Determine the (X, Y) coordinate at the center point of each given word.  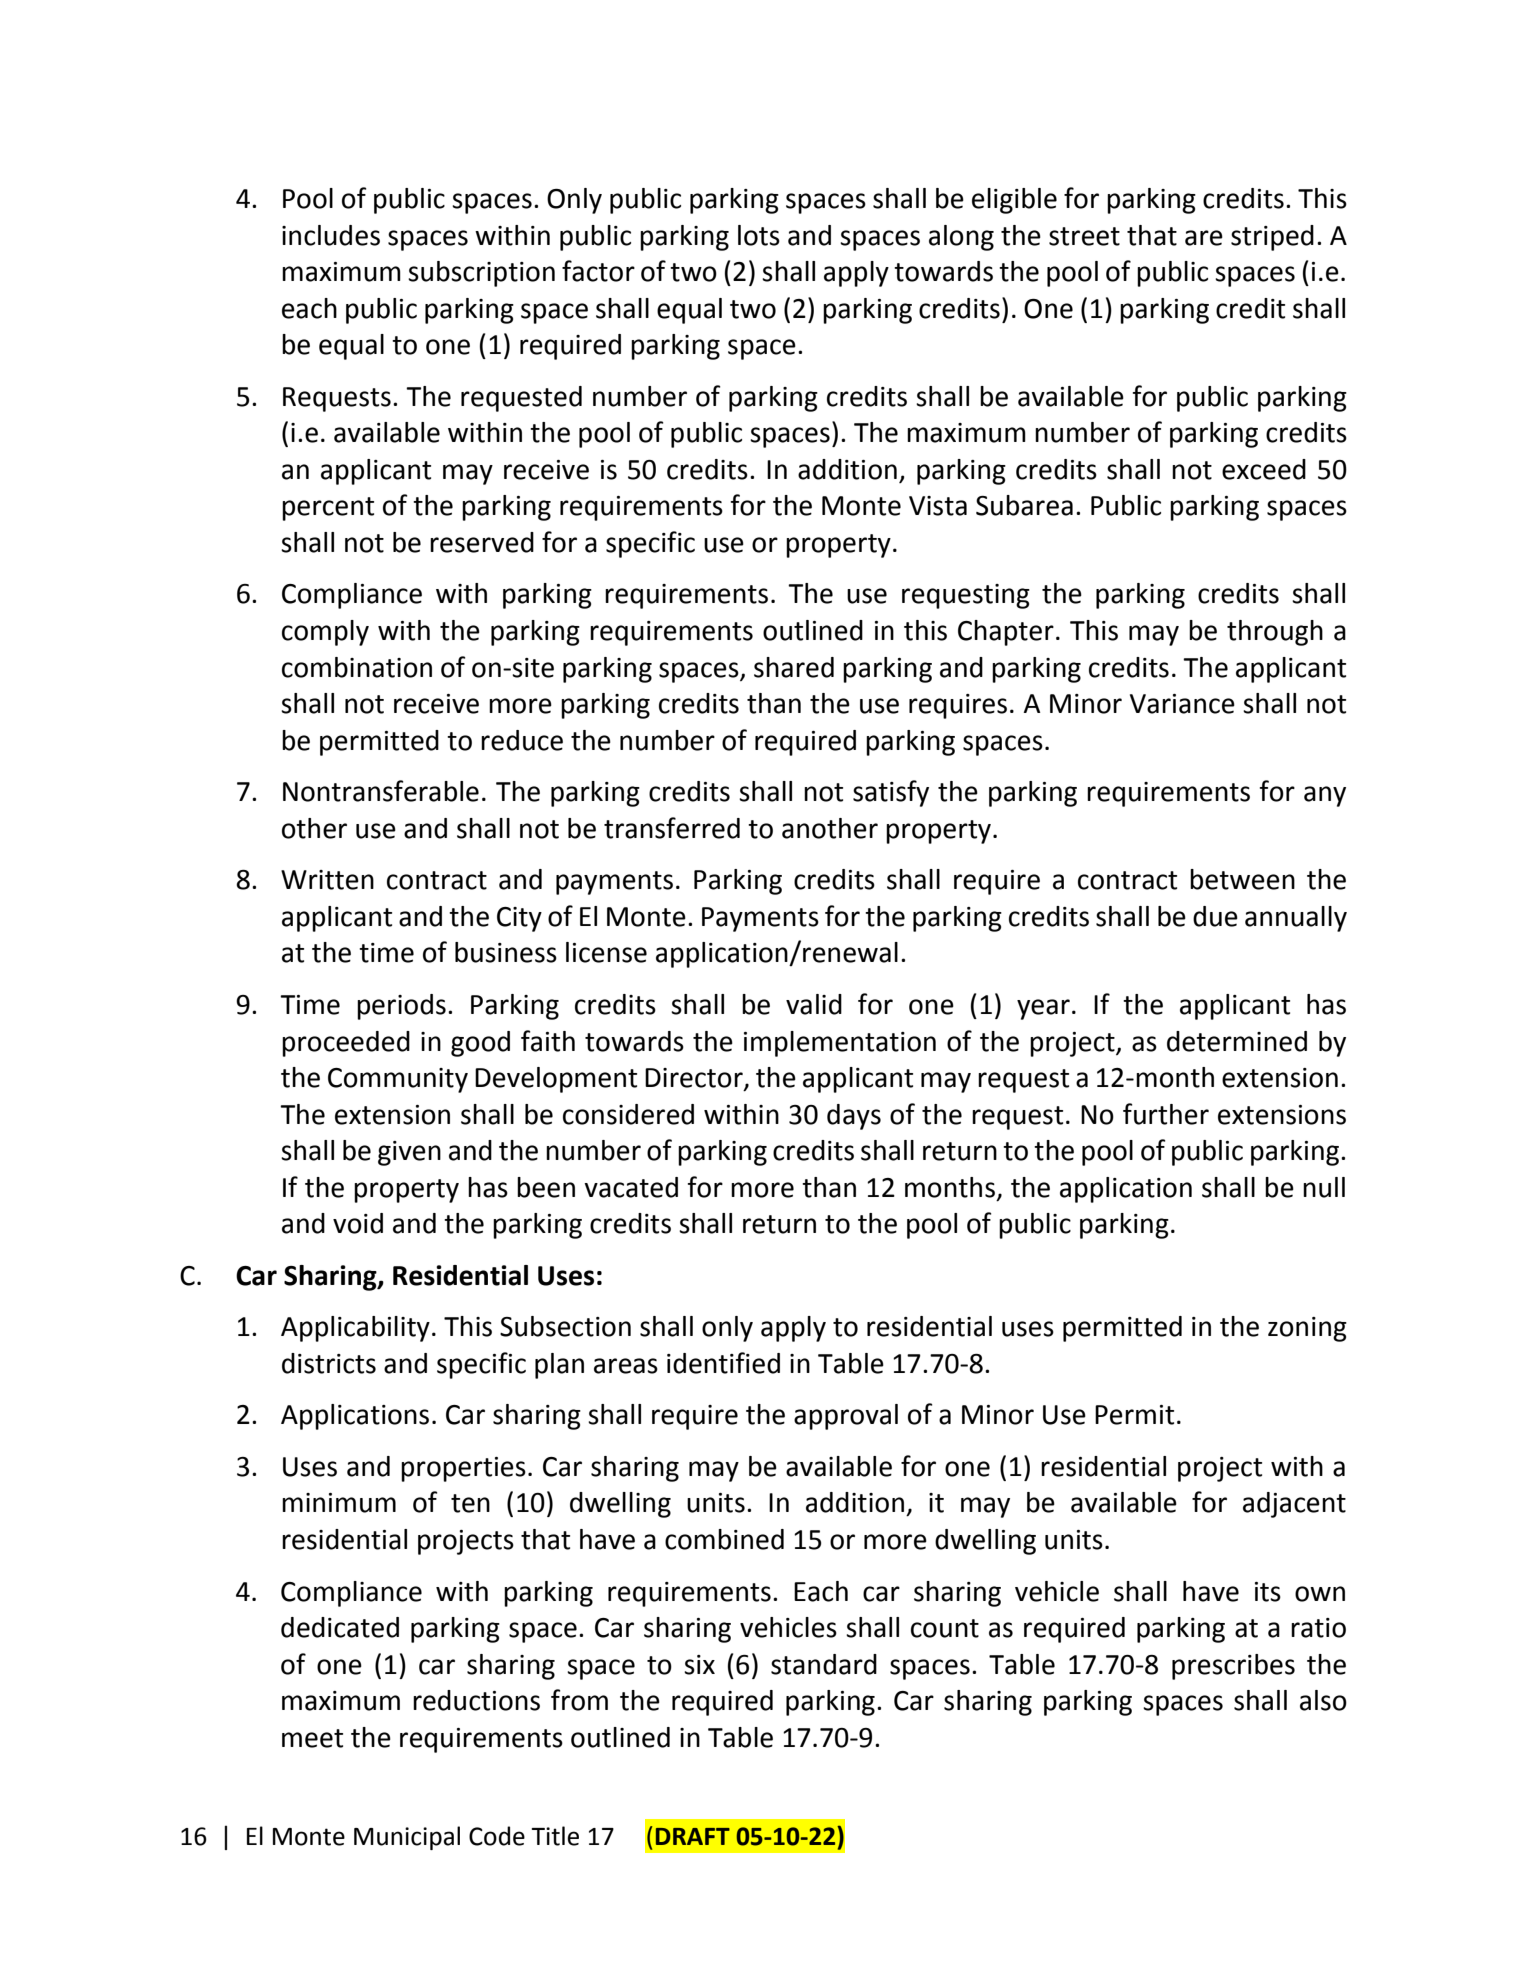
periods (401, 1007)
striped (1272, 238)
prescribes (1233, 1667)
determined (1237, 1041)
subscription (481, 274)
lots (759, 235)
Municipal (407, 1838)
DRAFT (693, 1836)
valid (814, 1004)
